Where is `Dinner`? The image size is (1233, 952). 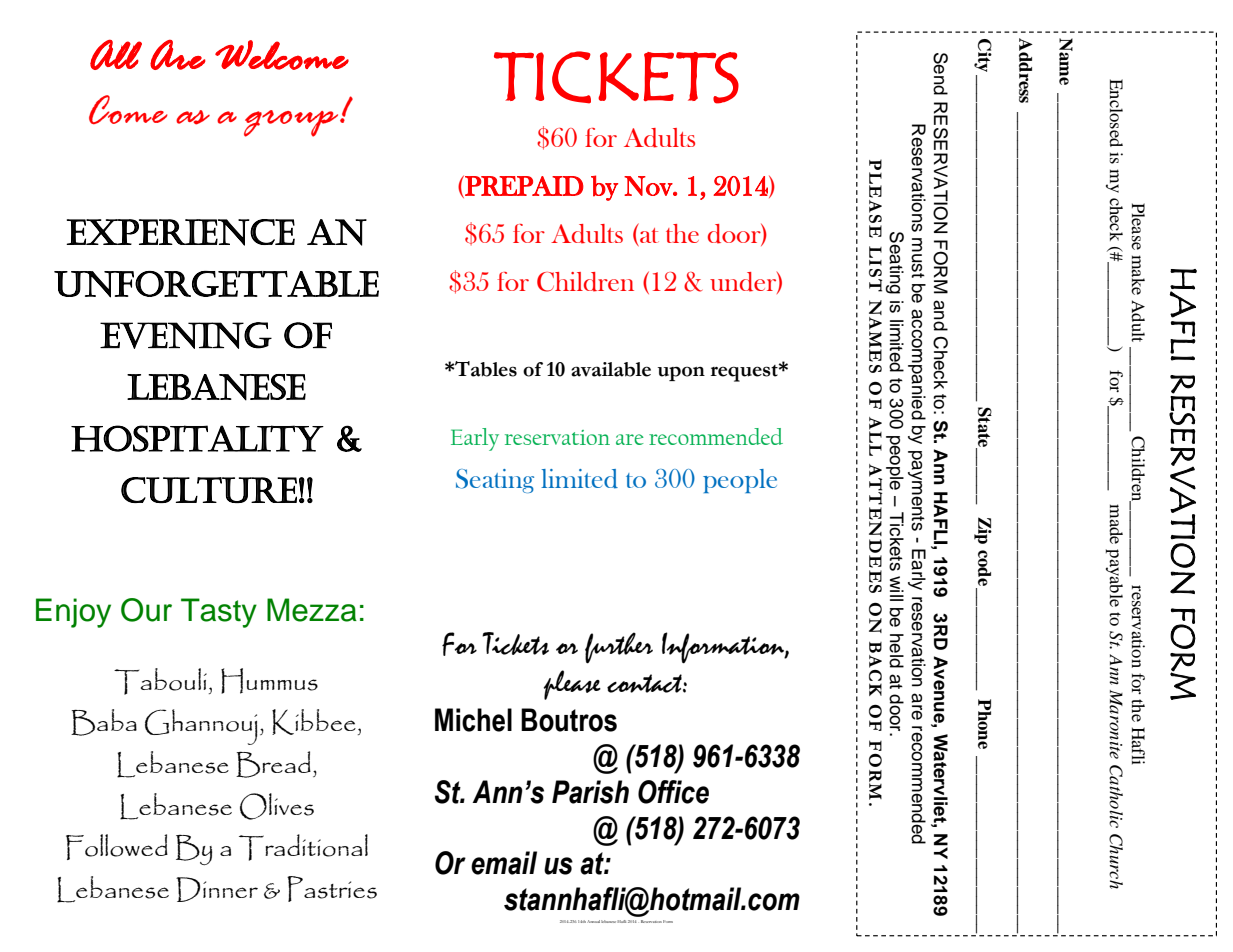 Dinner is located at coordinates (217, 889).
